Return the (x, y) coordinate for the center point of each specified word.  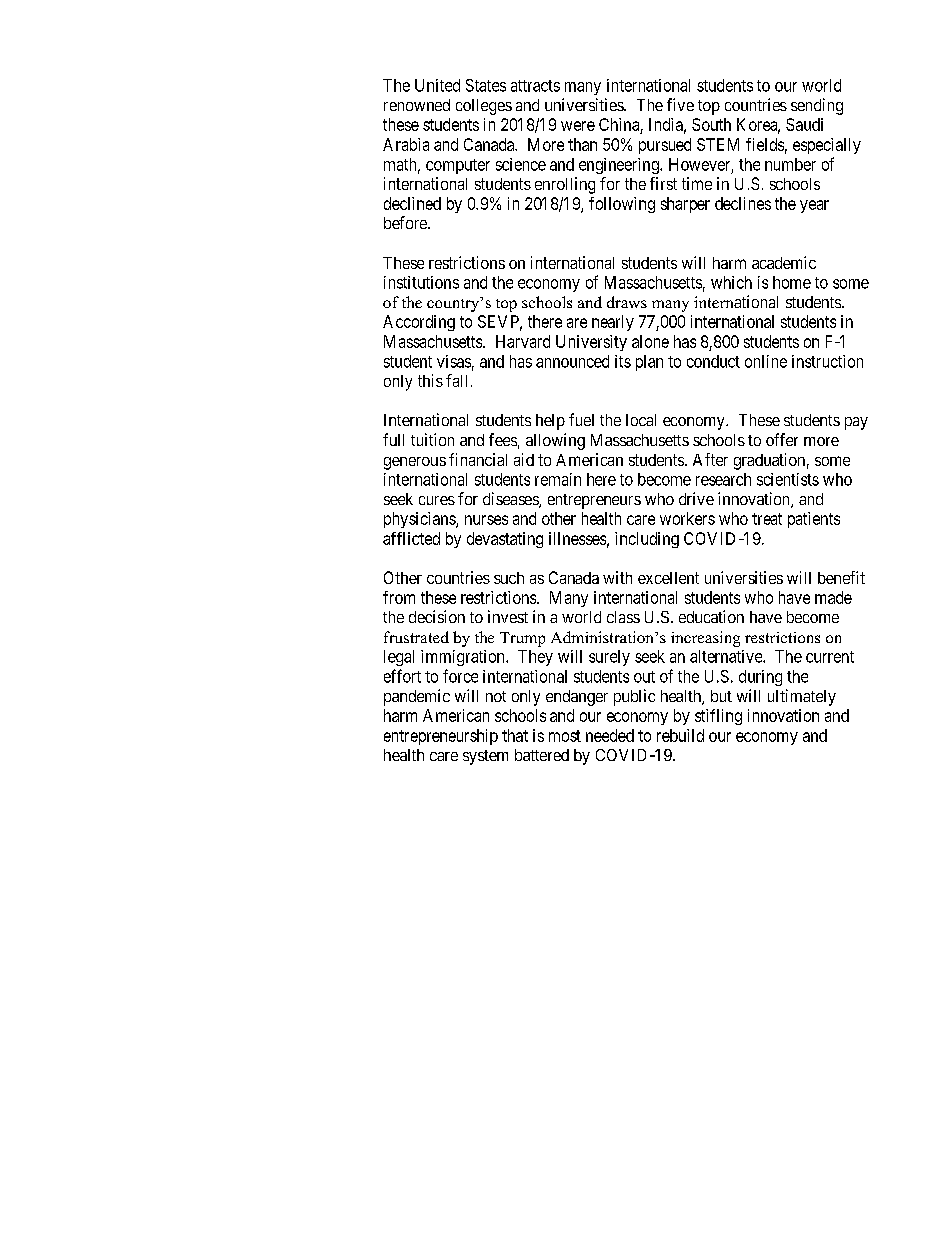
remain (558, 479)
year (814, 206)
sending (817, 106)
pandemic (417, 697)
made (833, 597)
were (578, 126)
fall (456, 380)
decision (437, 616)
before (406, 222)
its (623, 361)
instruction (827, 361)
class (623, 617)
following (622, 205)
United (437, 85)
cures (437, 500)
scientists (788, 479)
